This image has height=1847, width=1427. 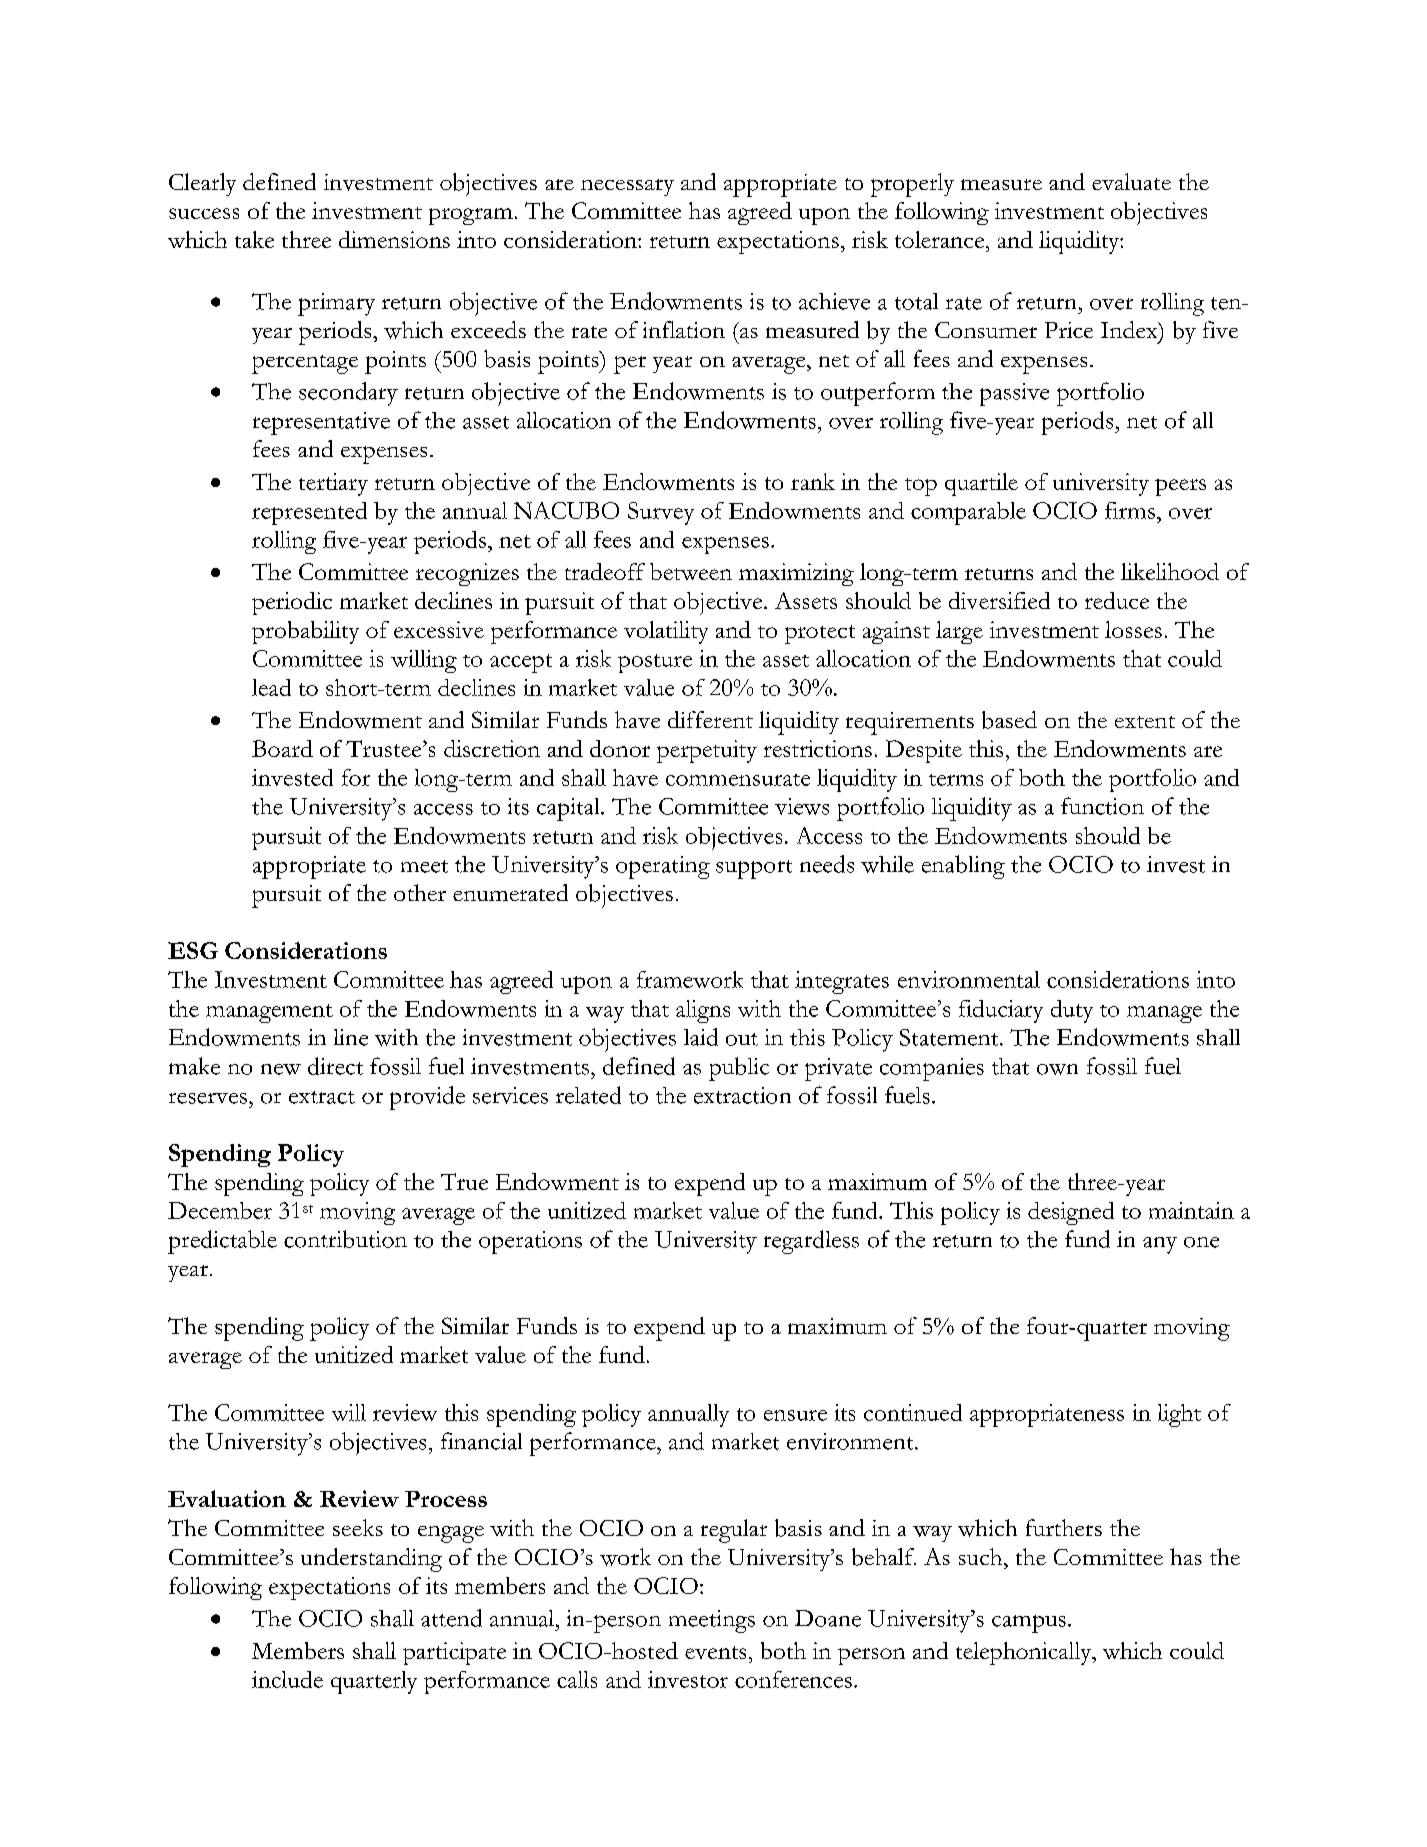 What do you see at coordinates (1131, 181) in the image?
I see `evaluate` at bounding box center [1131, 181].
